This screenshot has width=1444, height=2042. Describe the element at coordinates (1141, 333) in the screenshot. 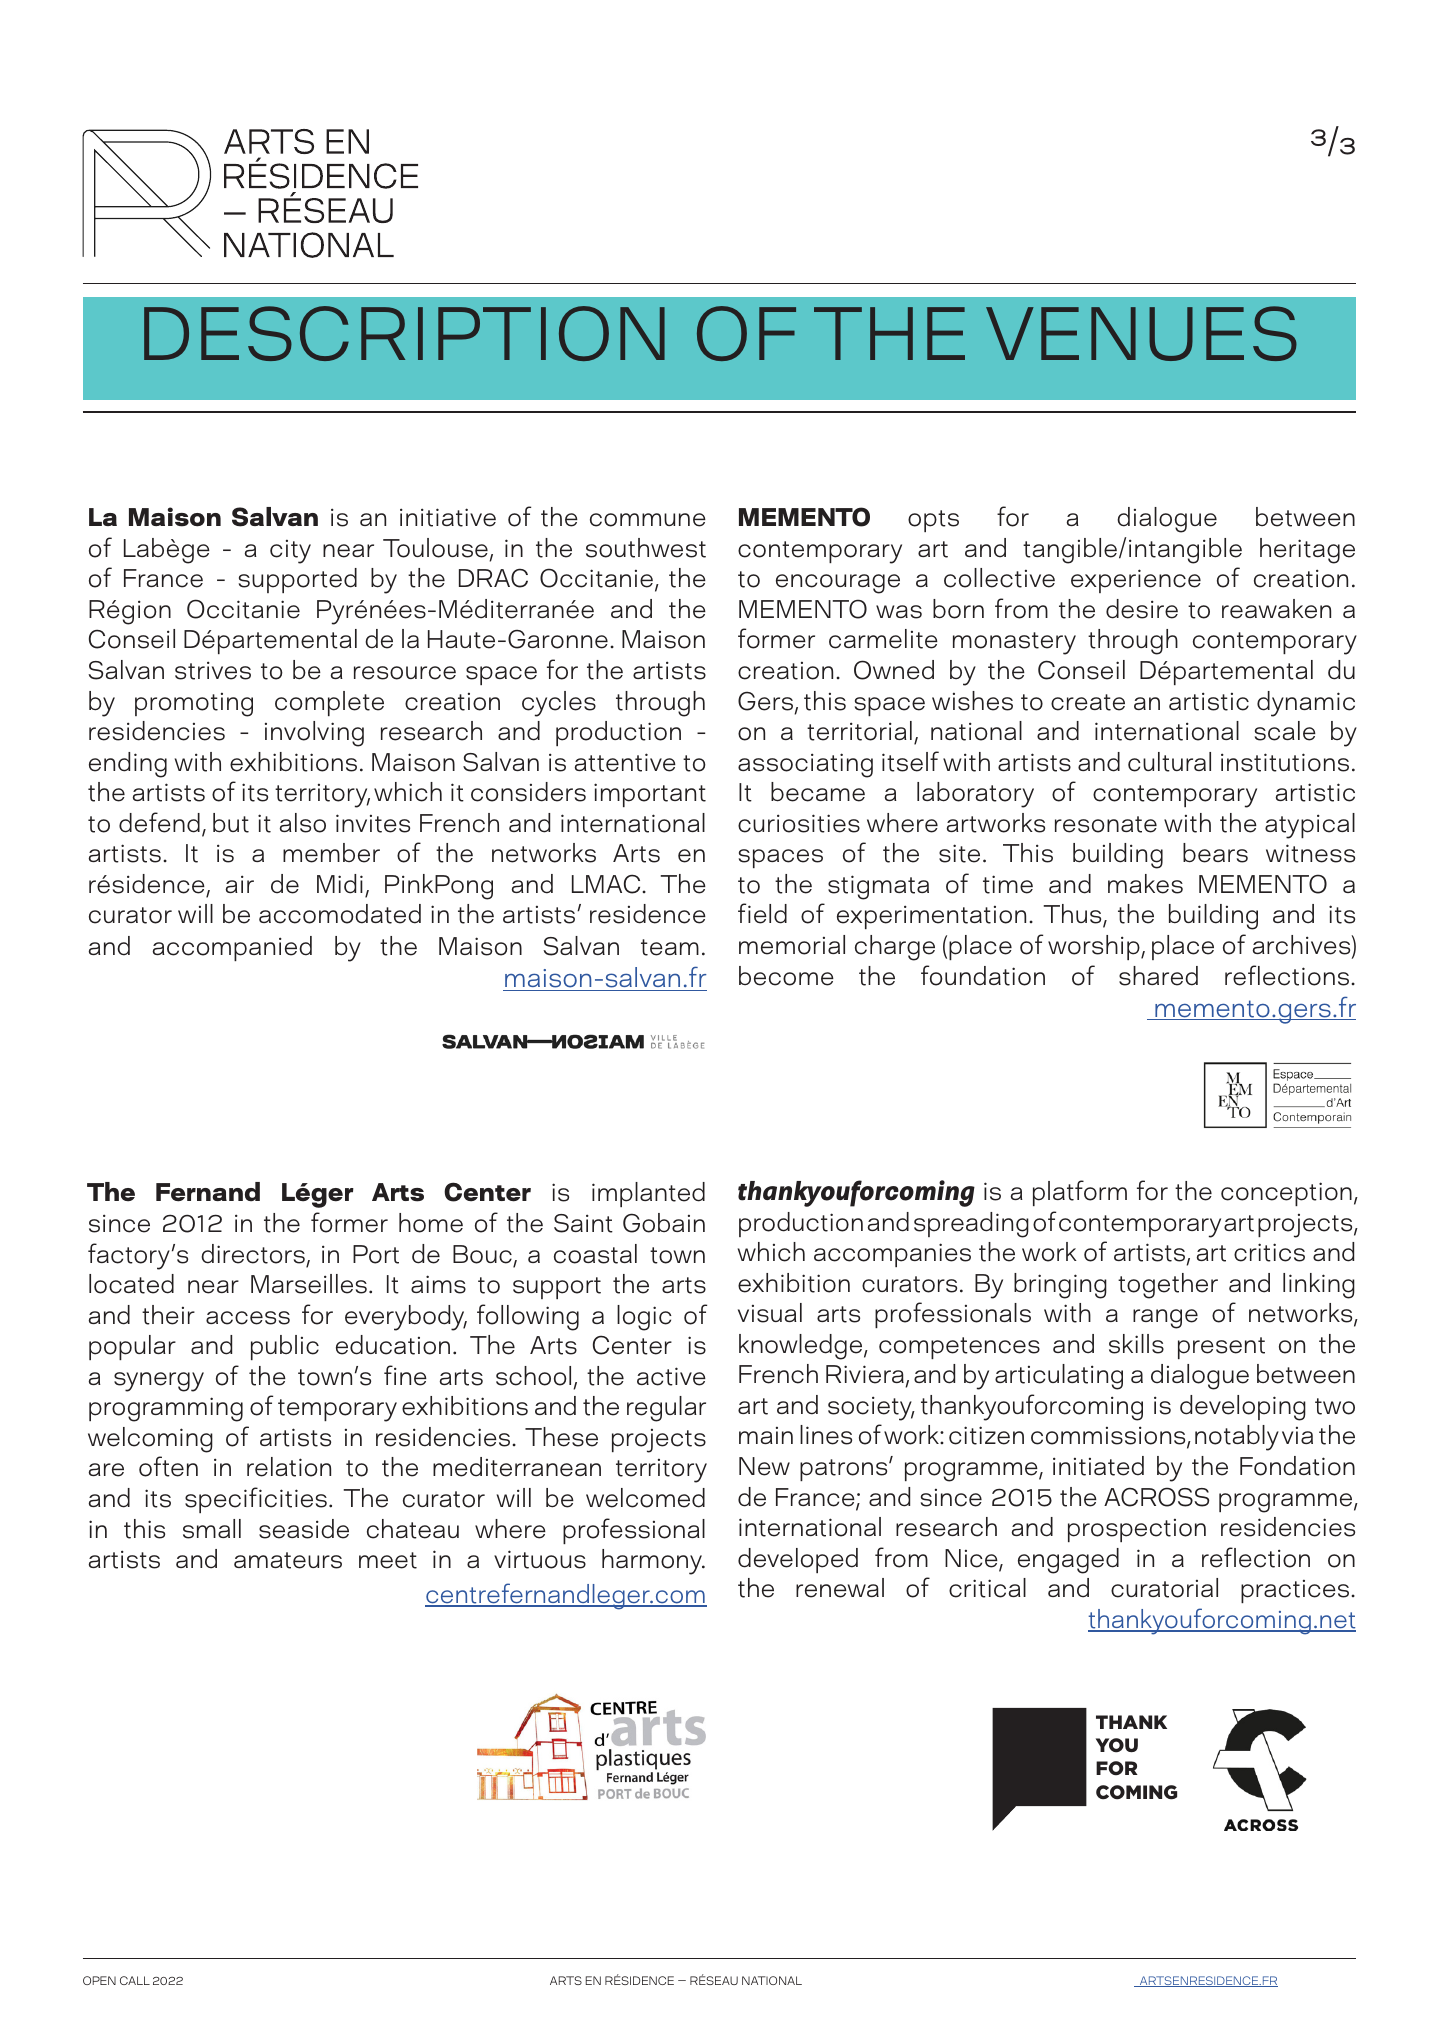

I see `VENUES` at that location.
